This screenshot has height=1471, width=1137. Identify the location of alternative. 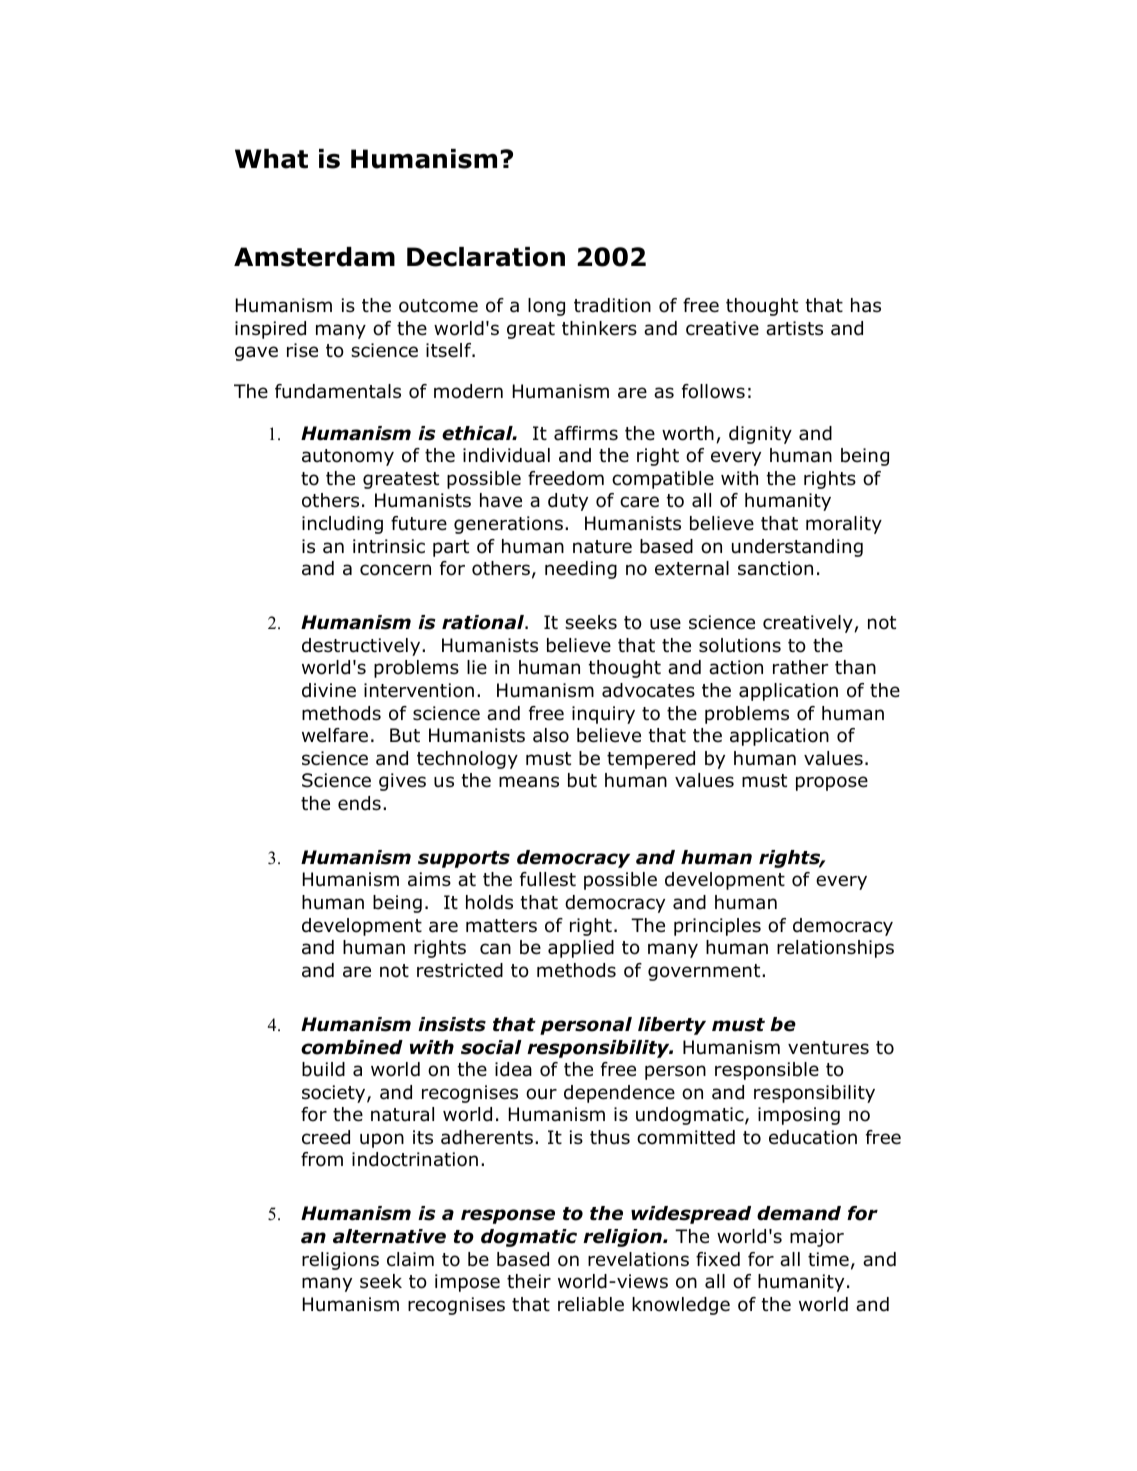
(389, 1236).
